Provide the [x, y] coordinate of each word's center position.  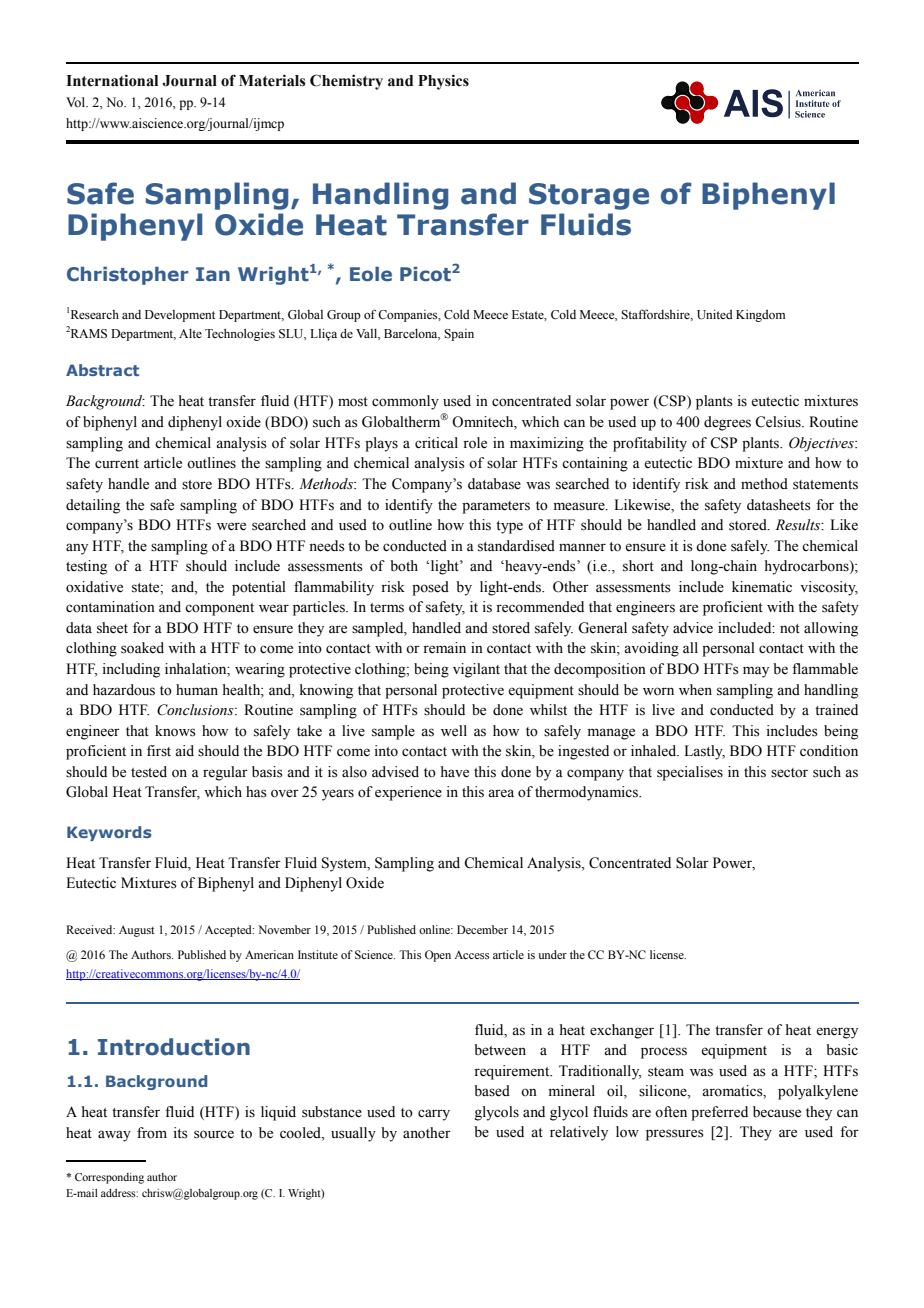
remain [444, 648]
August [137, 931]
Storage [589, 196]
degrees [727, 423]
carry [434, 1115]
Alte [190, 333]
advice [693, 628]
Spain [459, 335]
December [482, 929]
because [777, 1112]
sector [789, 773]
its [180, 1133]
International [112, 80]
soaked [142, 648]
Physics [443, 82]
